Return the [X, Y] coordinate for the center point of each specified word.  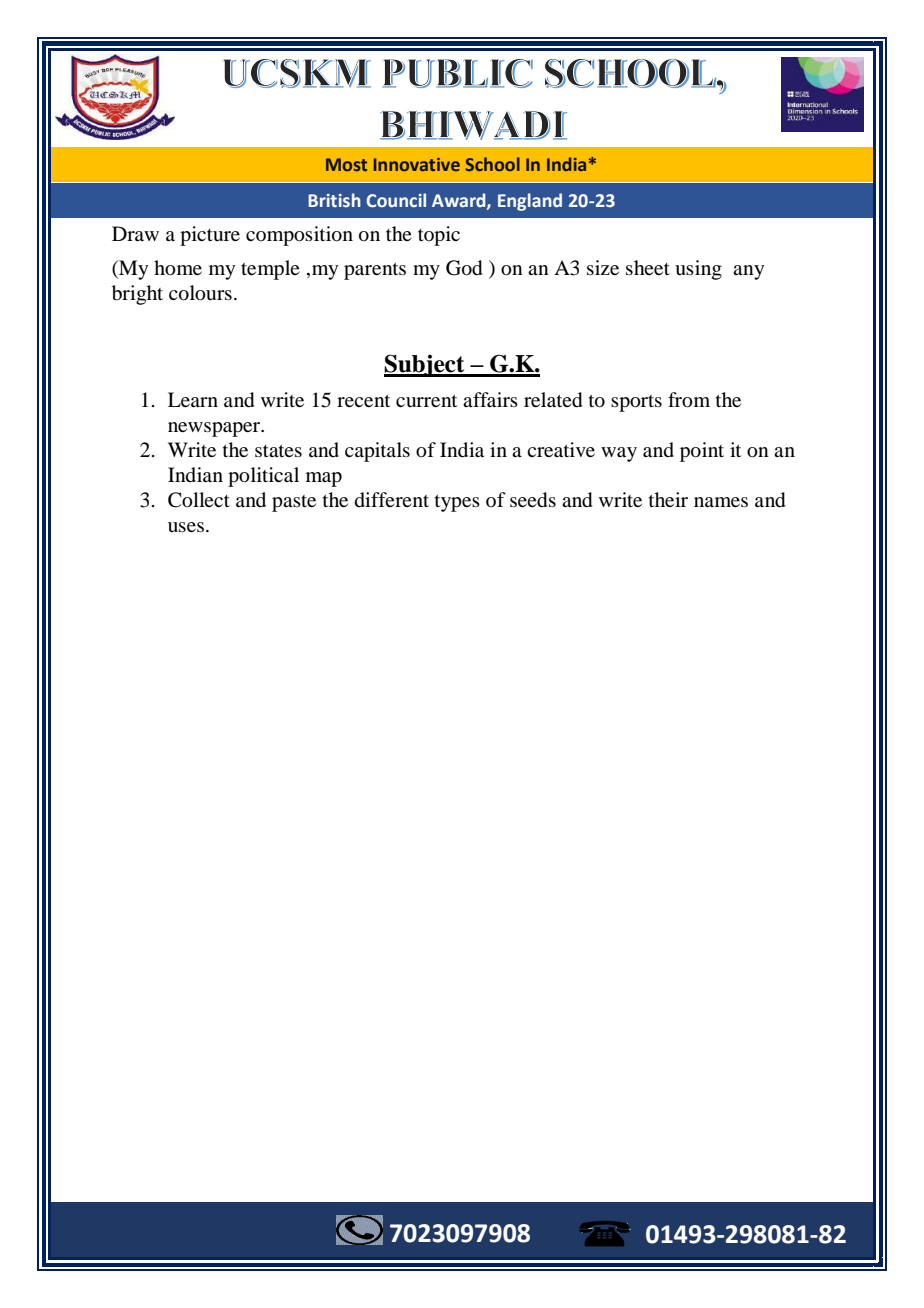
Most [346, 164]
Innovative [417, 164]
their [668, 499]
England [530, 202]
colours [200, 293]
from [689, 400]
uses [186, 527]
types [457, 503]
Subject [425, 365]
